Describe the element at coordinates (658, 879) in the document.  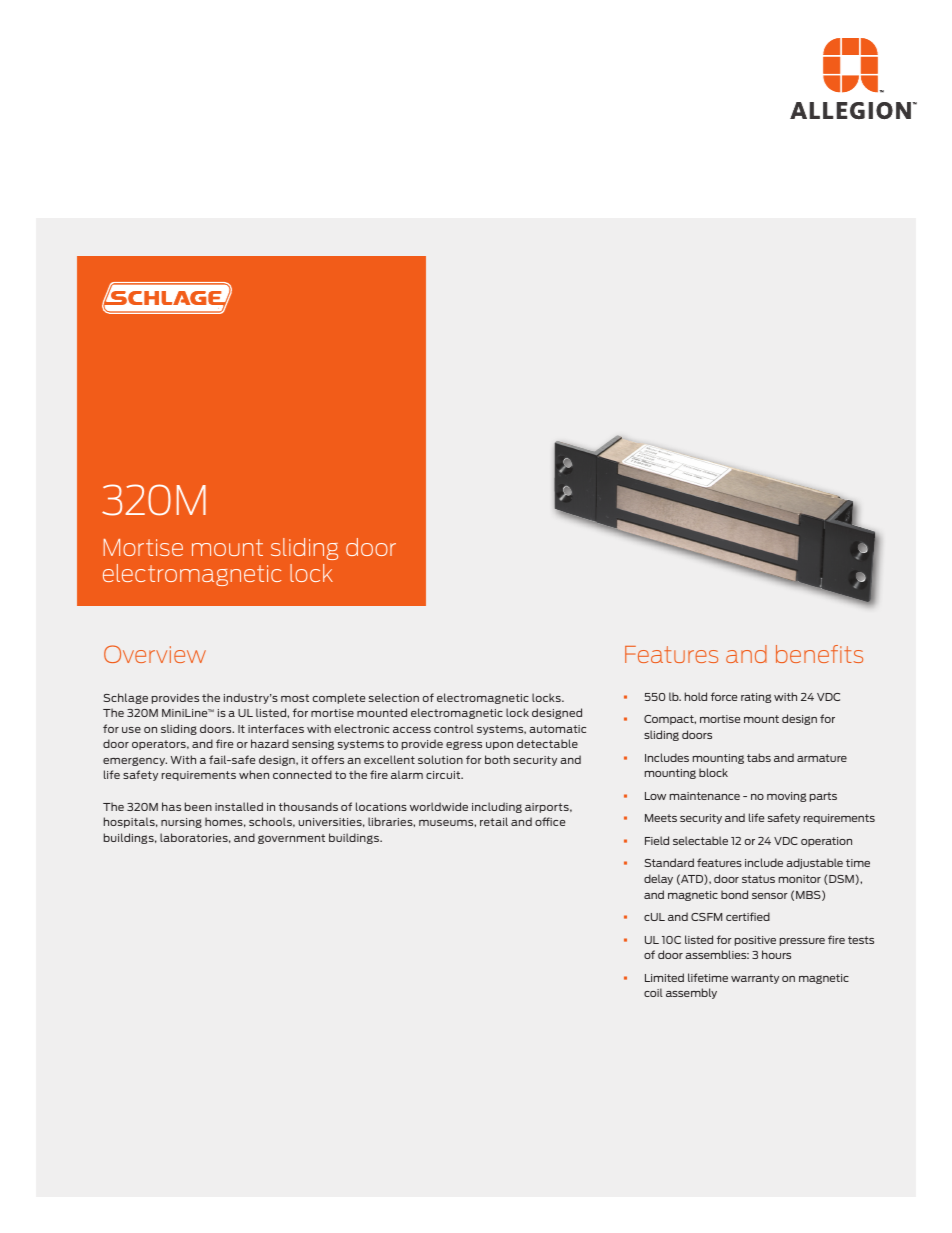
I see `delay` at that location.
